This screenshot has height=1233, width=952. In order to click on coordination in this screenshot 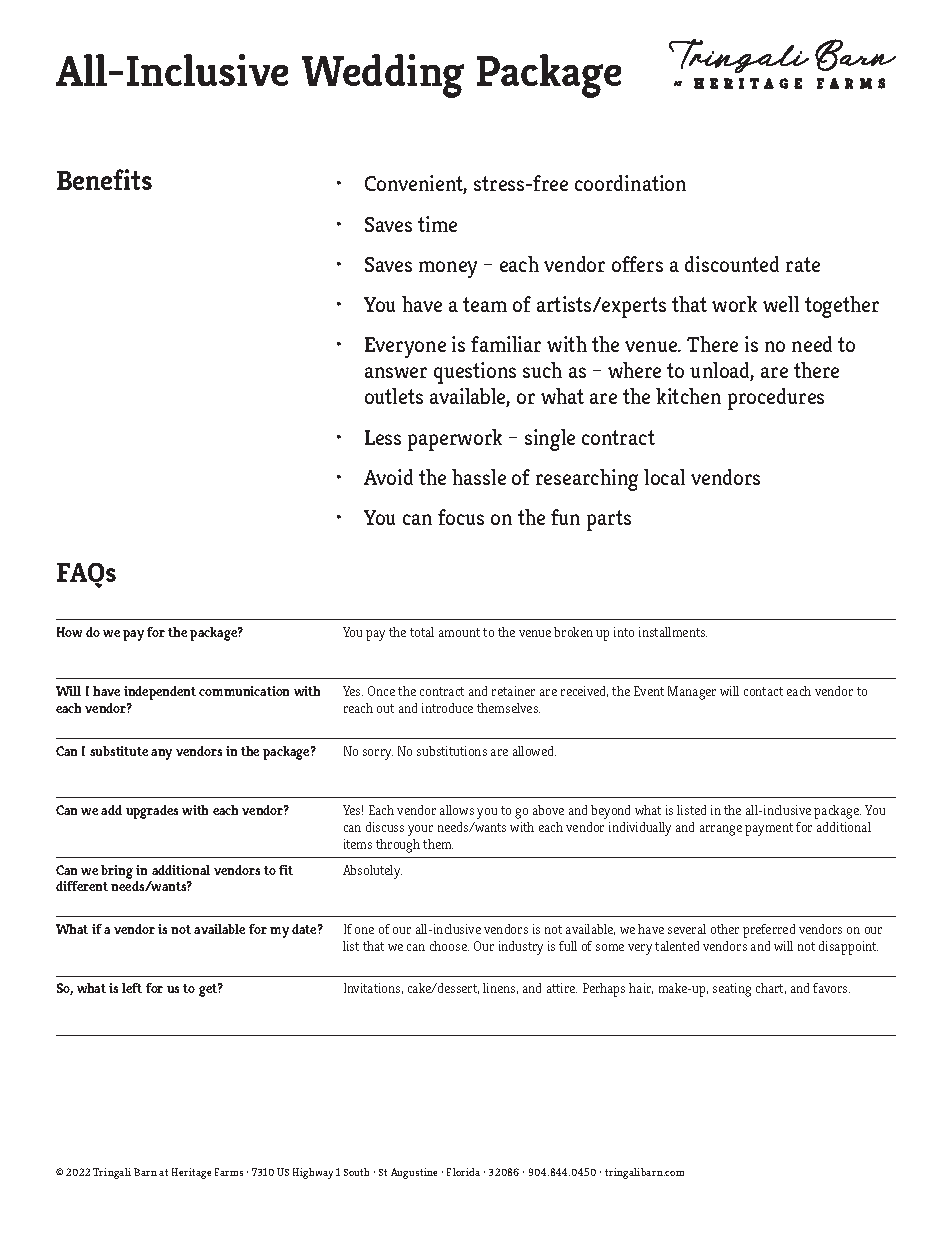, I will do `click(630, 183)`.
